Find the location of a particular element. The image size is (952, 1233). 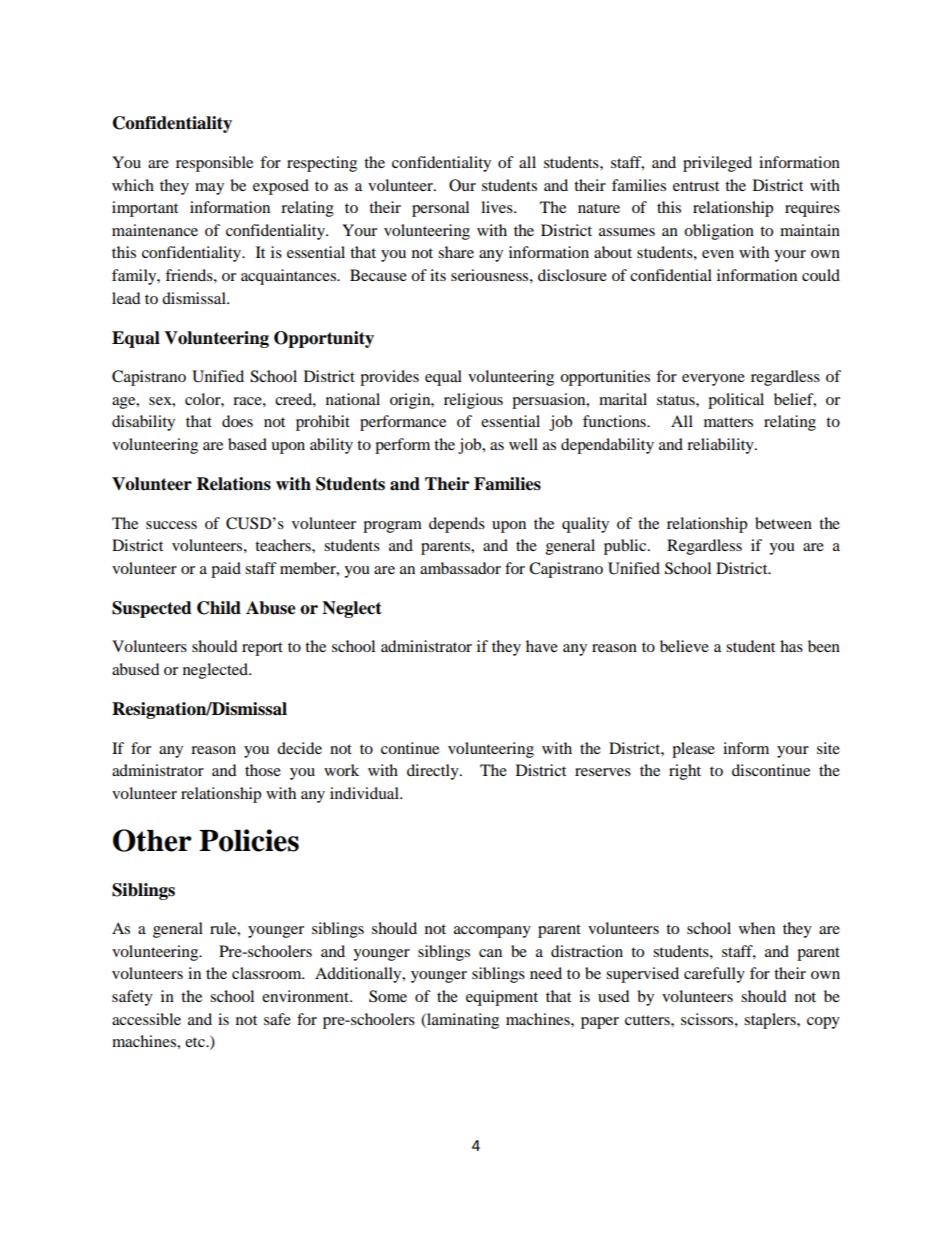

lives is located at coordinates (498, 207).
